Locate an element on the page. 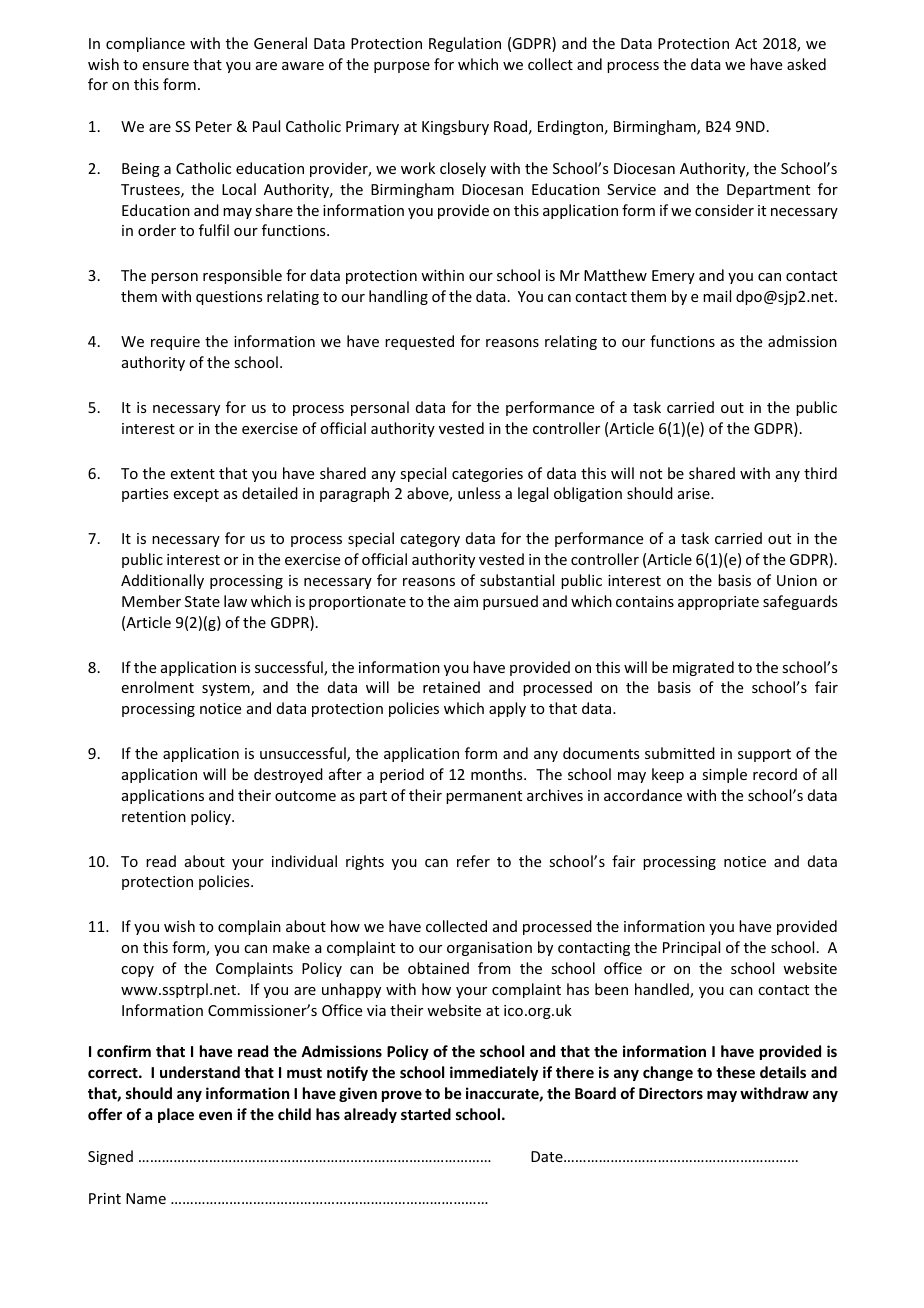 Image resolution: width=924 pixels, height=1308 pixels. place is located at coordinates (176, 1115).
